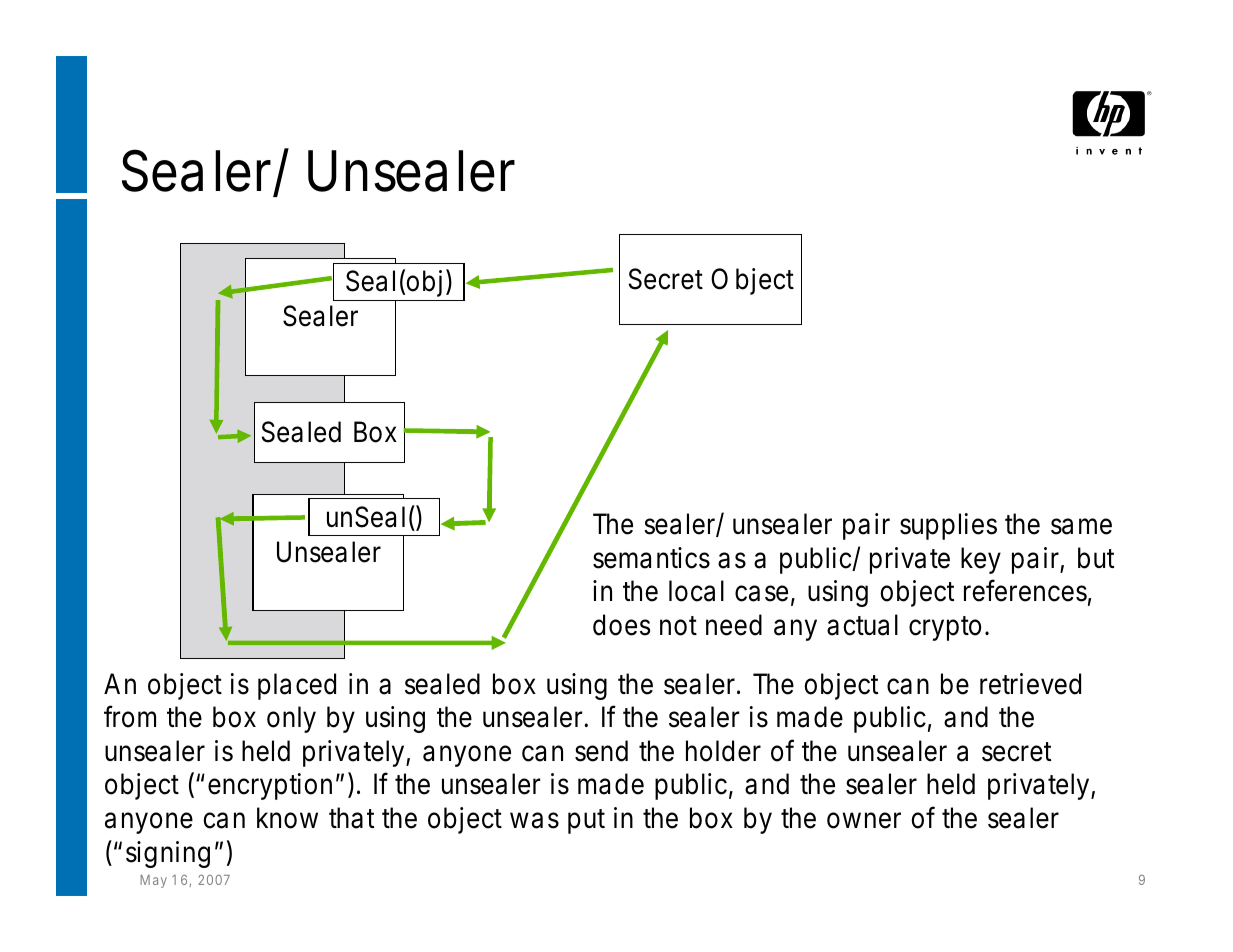 The width and height of the screenshot is (1233, 952). I want to click on semantics, so click(651, 558).
